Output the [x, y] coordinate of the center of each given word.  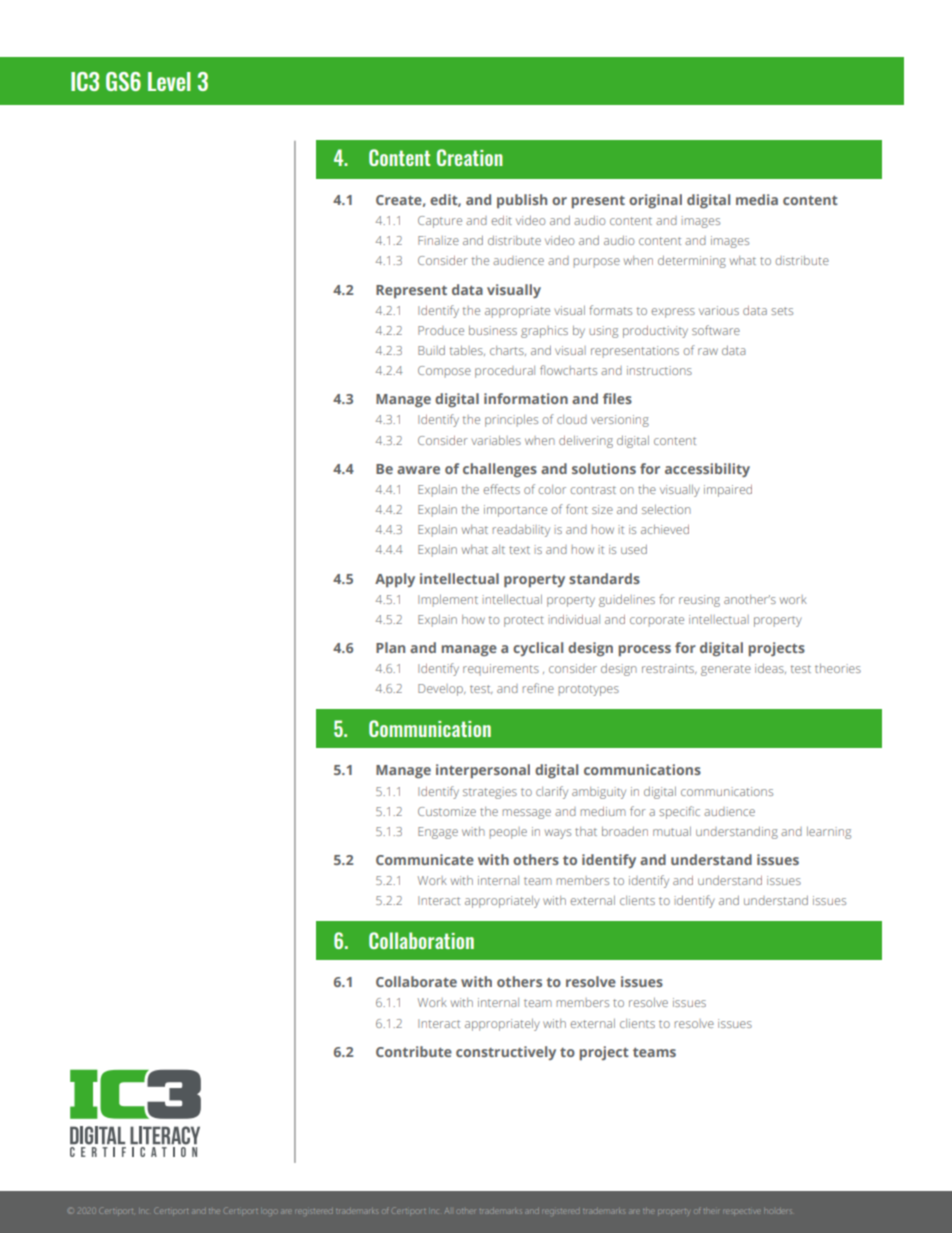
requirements [501, 669]
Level [169, 81]
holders [777, 1211]
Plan [390, 647]
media [757, 199]
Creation [470, 157]
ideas [770, 669]
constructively [506, 1053]
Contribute [414, 1051]
